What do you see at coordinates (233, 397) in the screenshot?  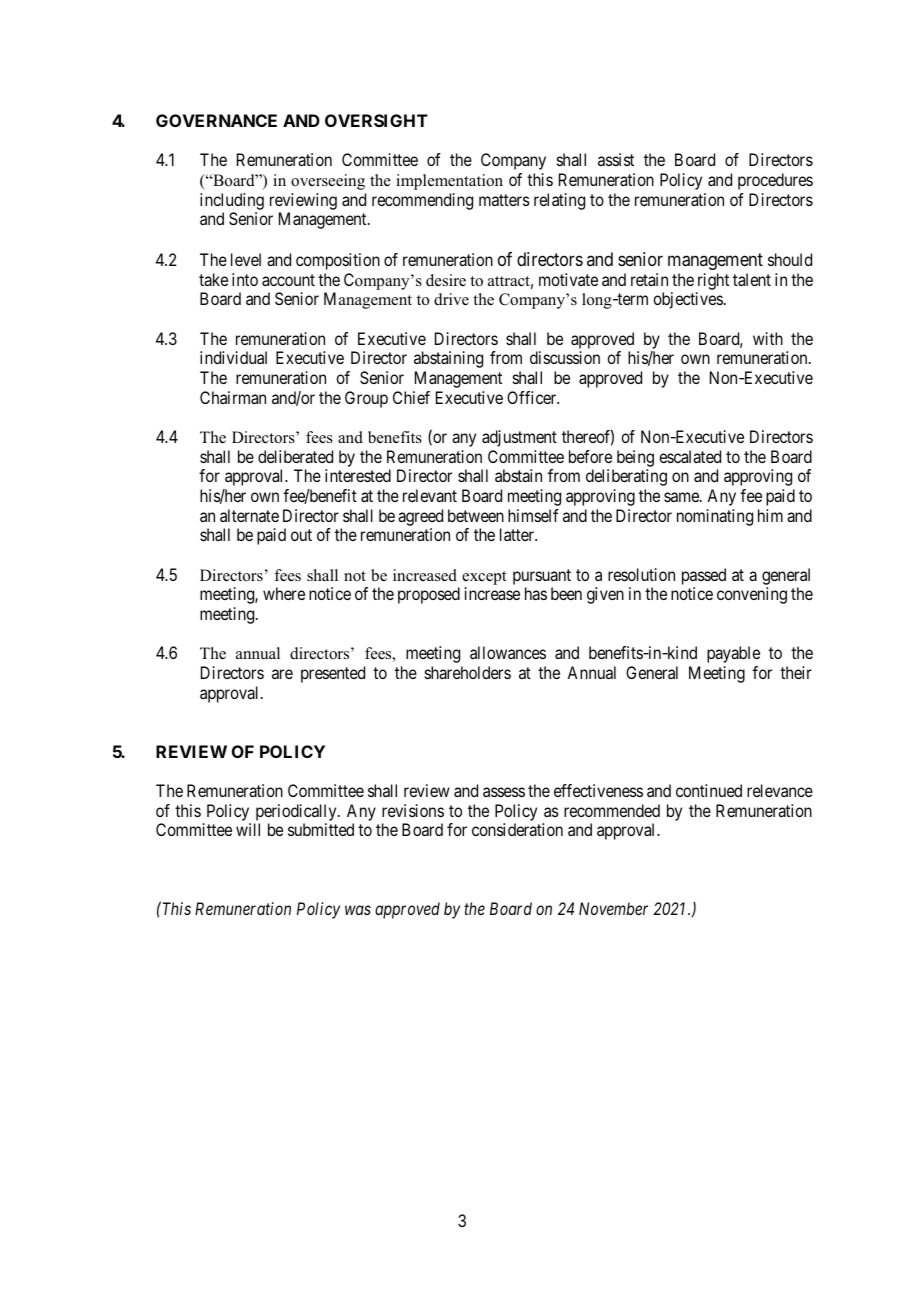 I see `Chairman` at bounding box center [233, 397].
